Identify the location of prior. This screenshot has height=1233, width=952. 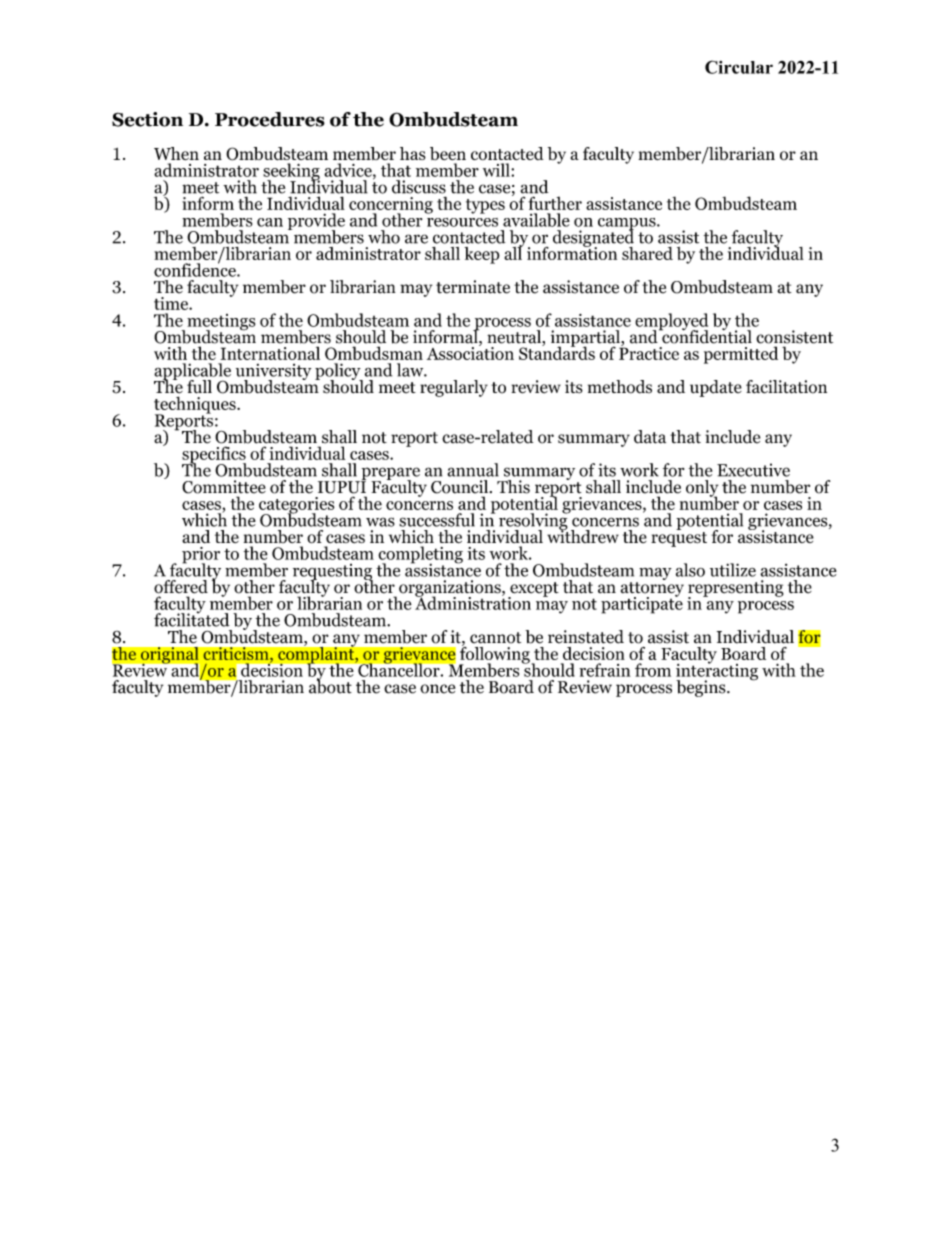
(201, 556).
